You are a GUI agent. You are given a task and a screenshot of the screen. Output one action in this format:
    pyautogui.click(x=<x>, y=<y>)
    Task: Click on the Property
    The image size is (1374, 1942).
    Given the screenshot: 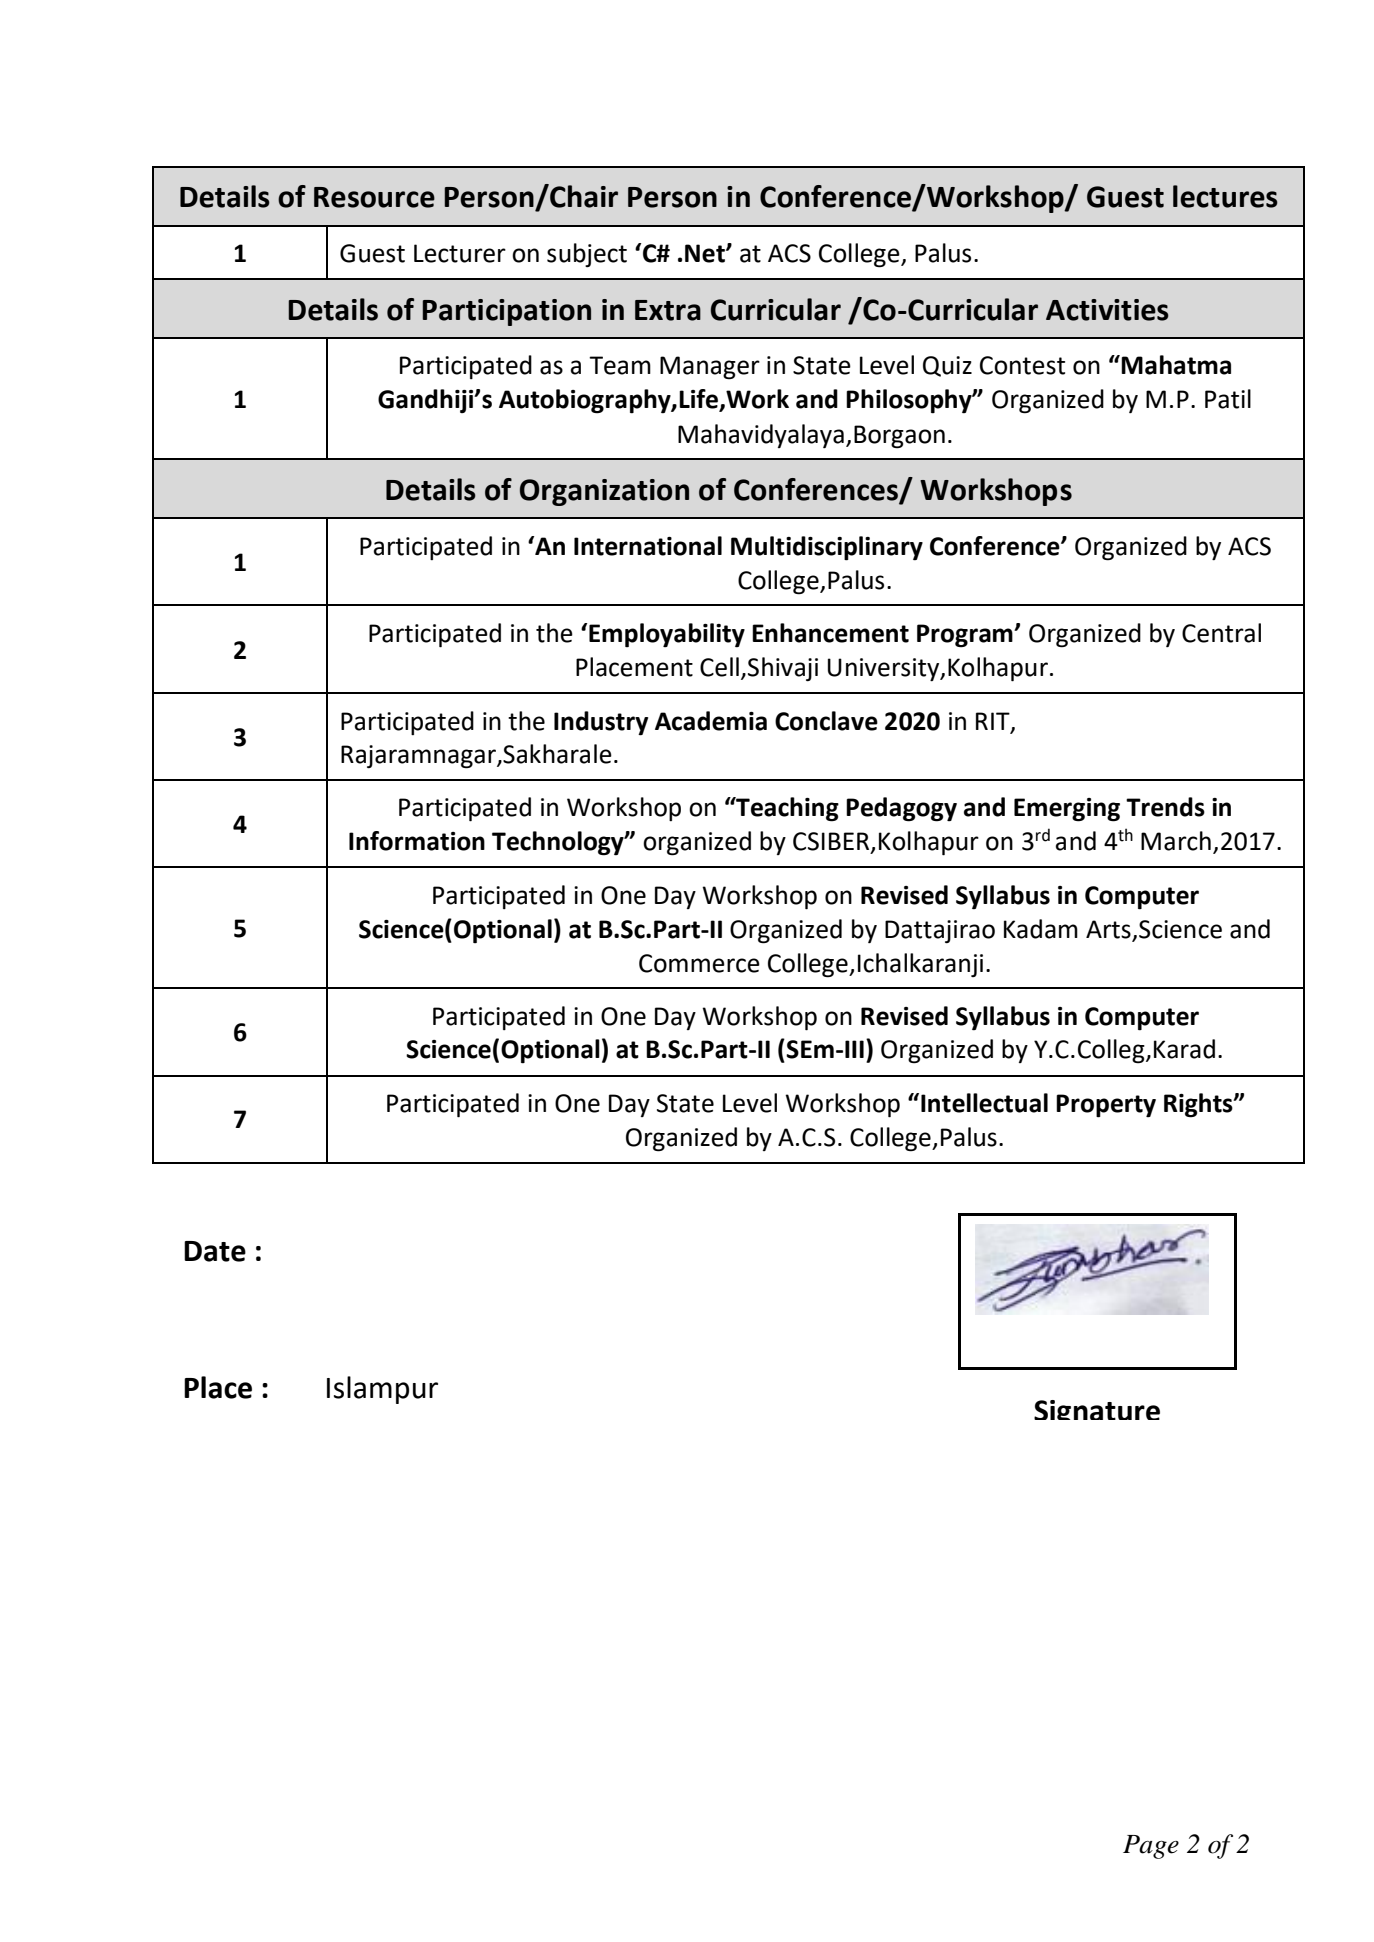 What is the action you would take?
    pyautogui.click(x=1106, y=1106)
